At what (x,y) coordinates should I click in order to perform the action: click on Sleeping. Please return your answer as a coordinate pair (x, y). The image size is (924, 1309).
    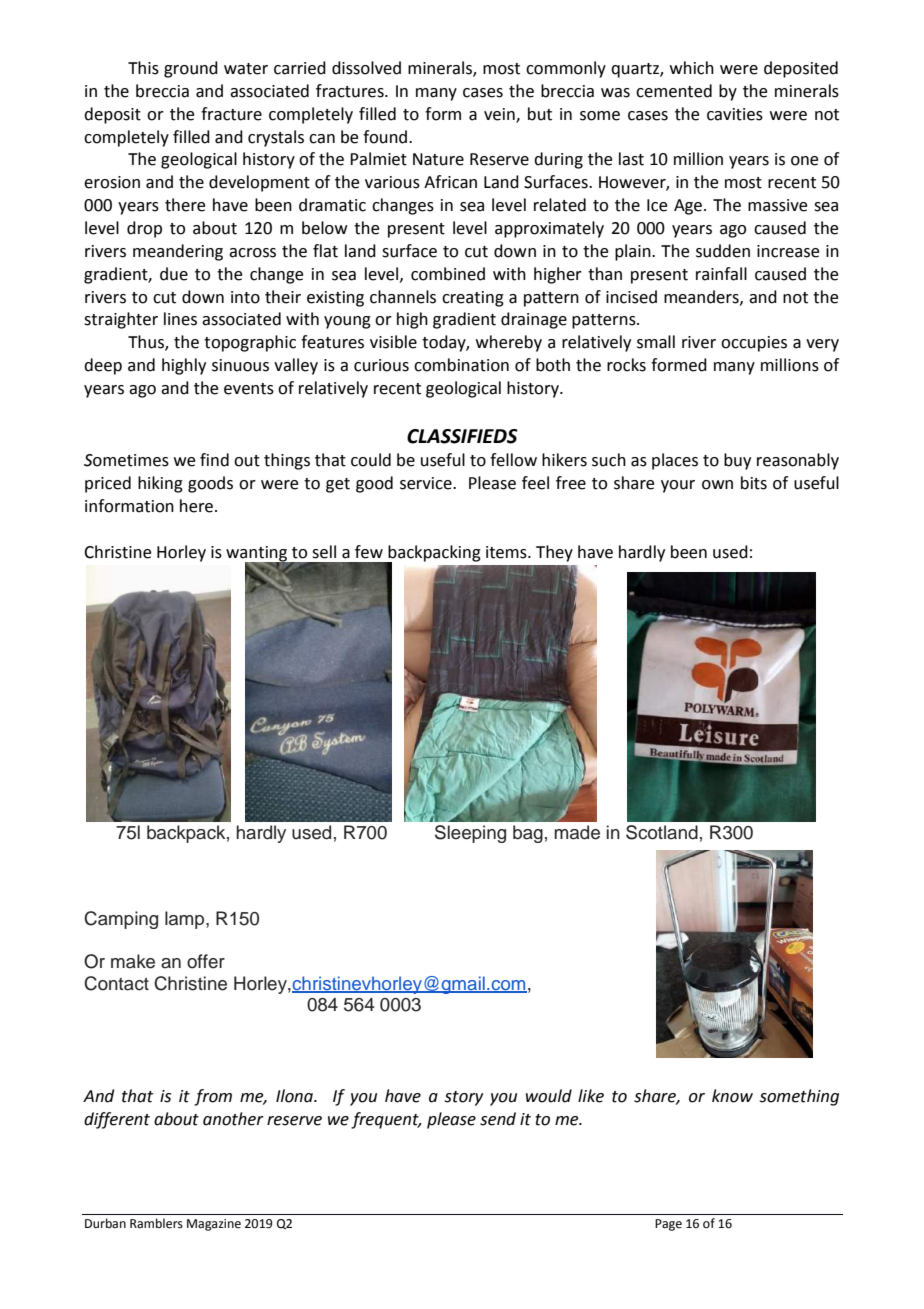
    Looking at the image, I should click on (470, 834).
